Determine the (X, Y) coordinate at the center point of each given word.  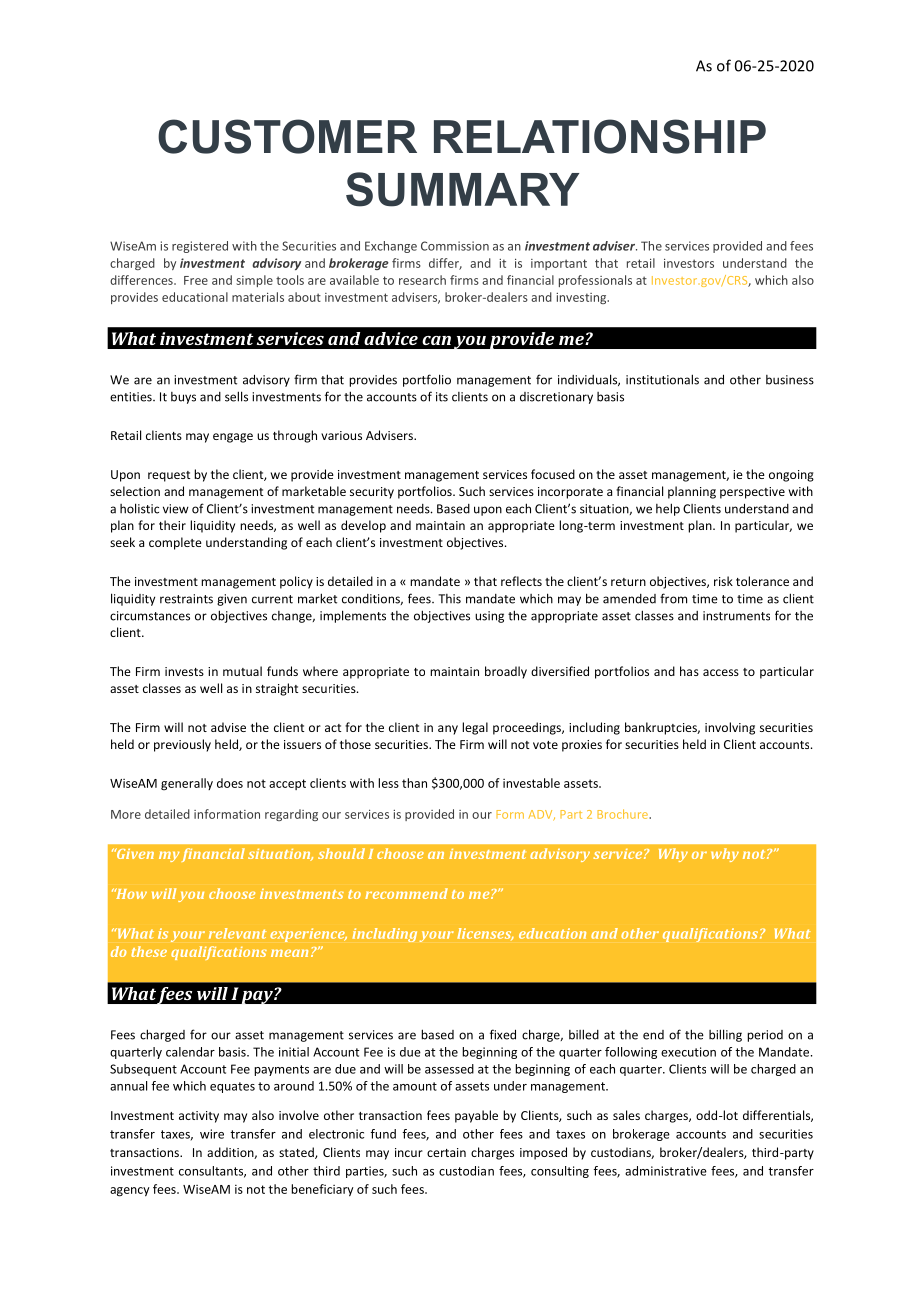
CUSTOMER (287, 136)
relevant (238, 933)
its (442, 397)
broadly (506, 672)
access (721, 672)
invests (184, 671)
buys (183, 398)
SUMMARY (462, 189)
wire (212, 1134)
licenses (485, 934)
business (790, 380)
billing (725, 1035)
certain (446, 1152)
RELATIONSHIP (600, 136)
